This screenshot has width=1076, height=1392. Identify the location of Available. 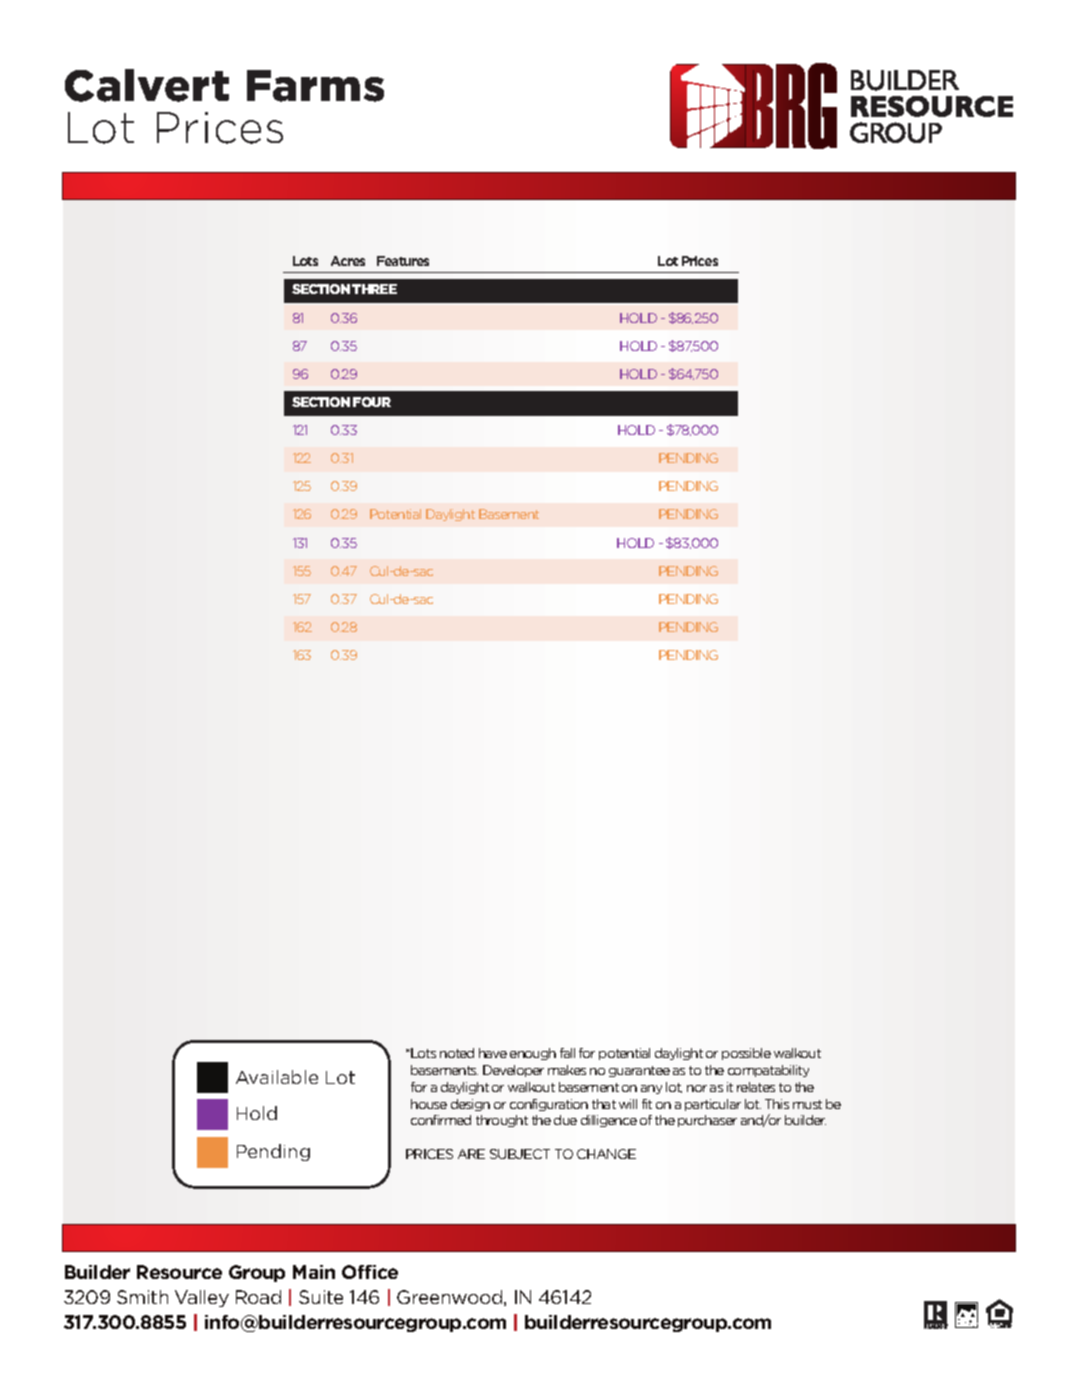
(277, 1077).
